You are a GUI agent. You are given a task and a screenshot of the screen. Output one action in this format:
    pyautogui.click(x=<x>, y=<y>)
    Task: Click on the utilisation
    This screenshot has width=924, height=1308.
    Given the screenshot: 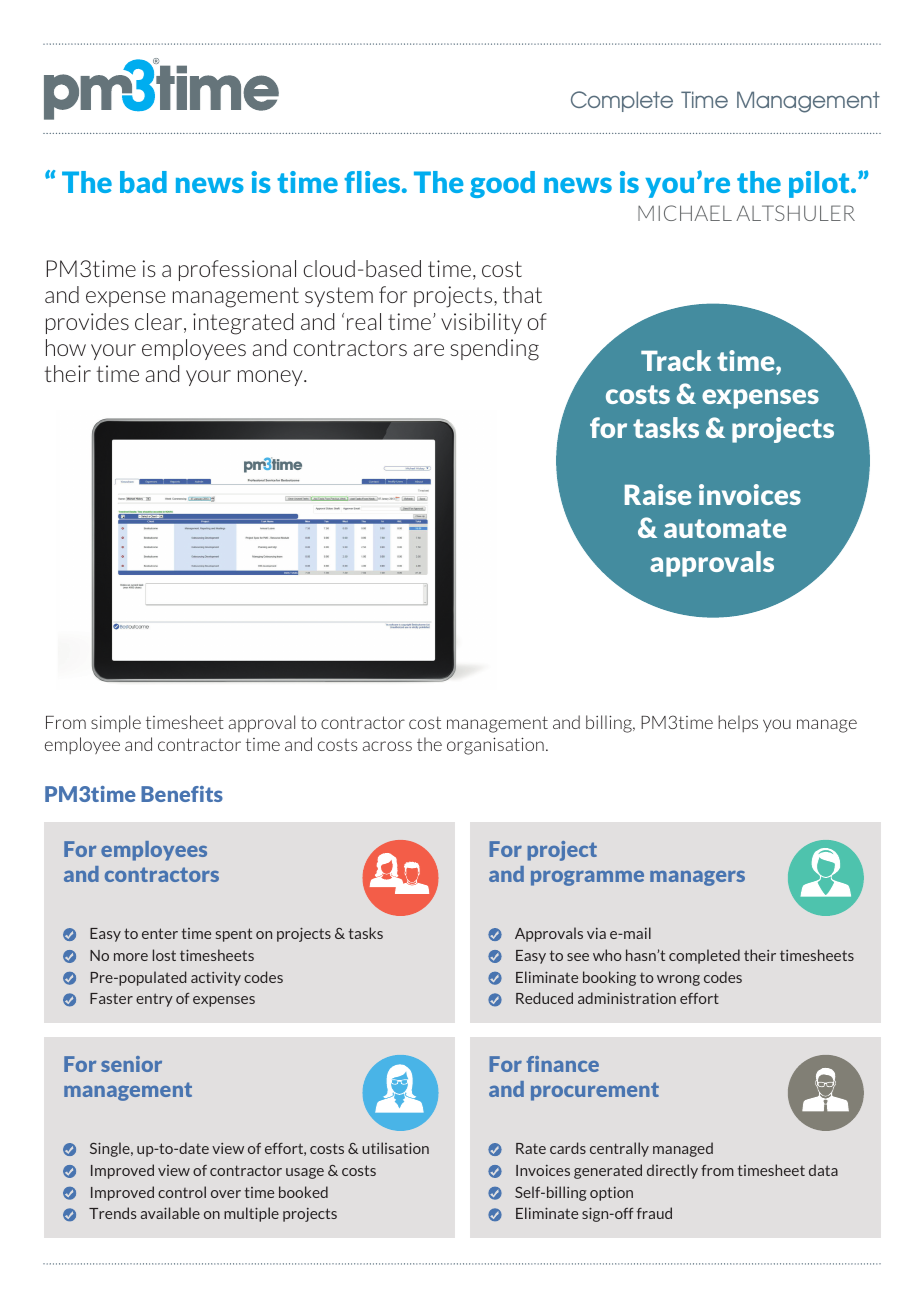 What is the action you would take?
    pyautogui.click(x=395, y=1148)
